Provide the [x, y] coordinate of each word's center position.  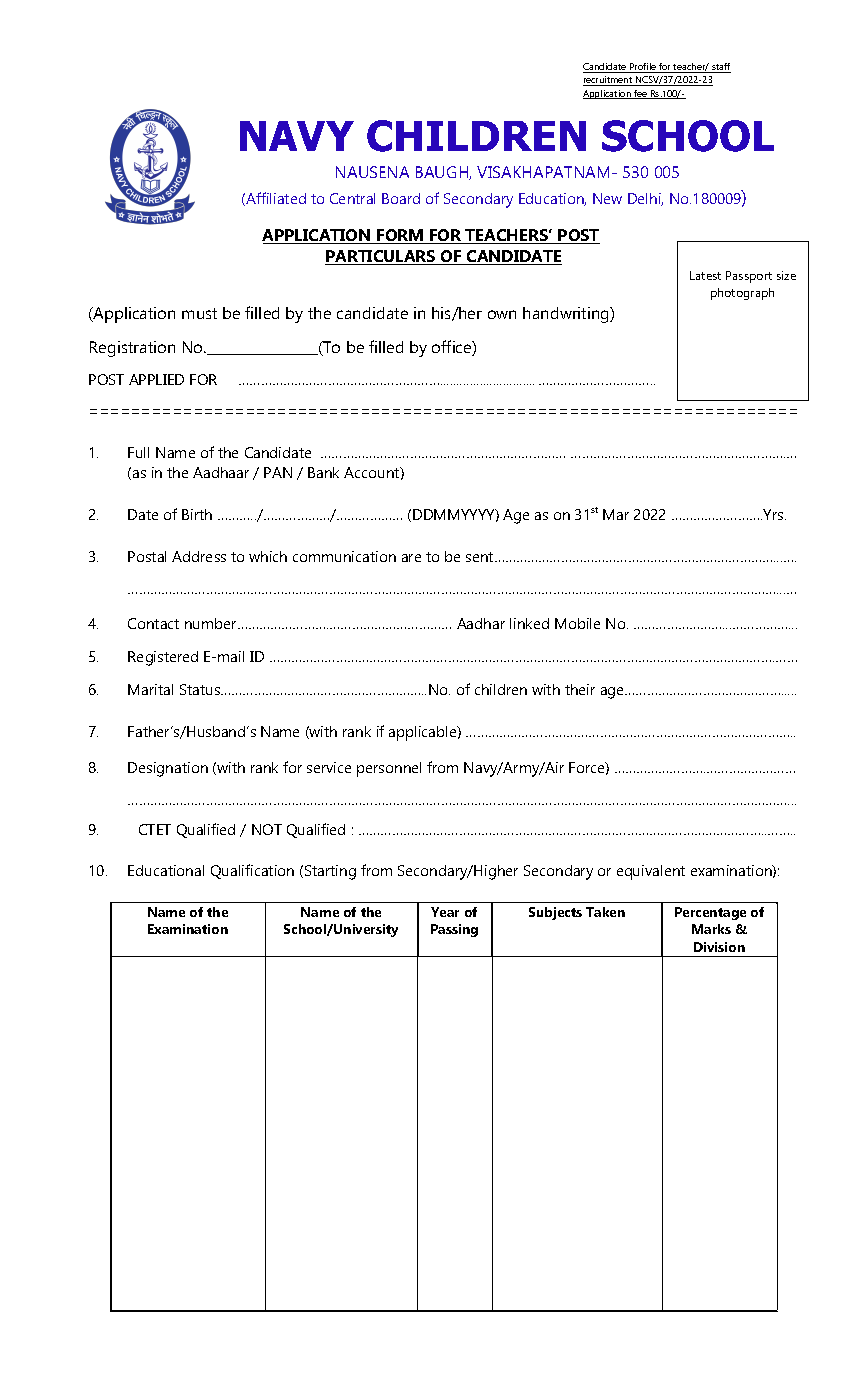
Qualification [252, 871]
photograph [742, 294]
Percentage [710, 913]
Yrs [773, 514]
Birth [197, 514]
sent [481, 557]
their [580, 689]
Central [352, 198]
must [199, 313]
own [502, 314]
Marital [150, 689]
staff [721, 68]
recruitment [609, 81]
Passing [454, 930]
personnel [389, 769]
